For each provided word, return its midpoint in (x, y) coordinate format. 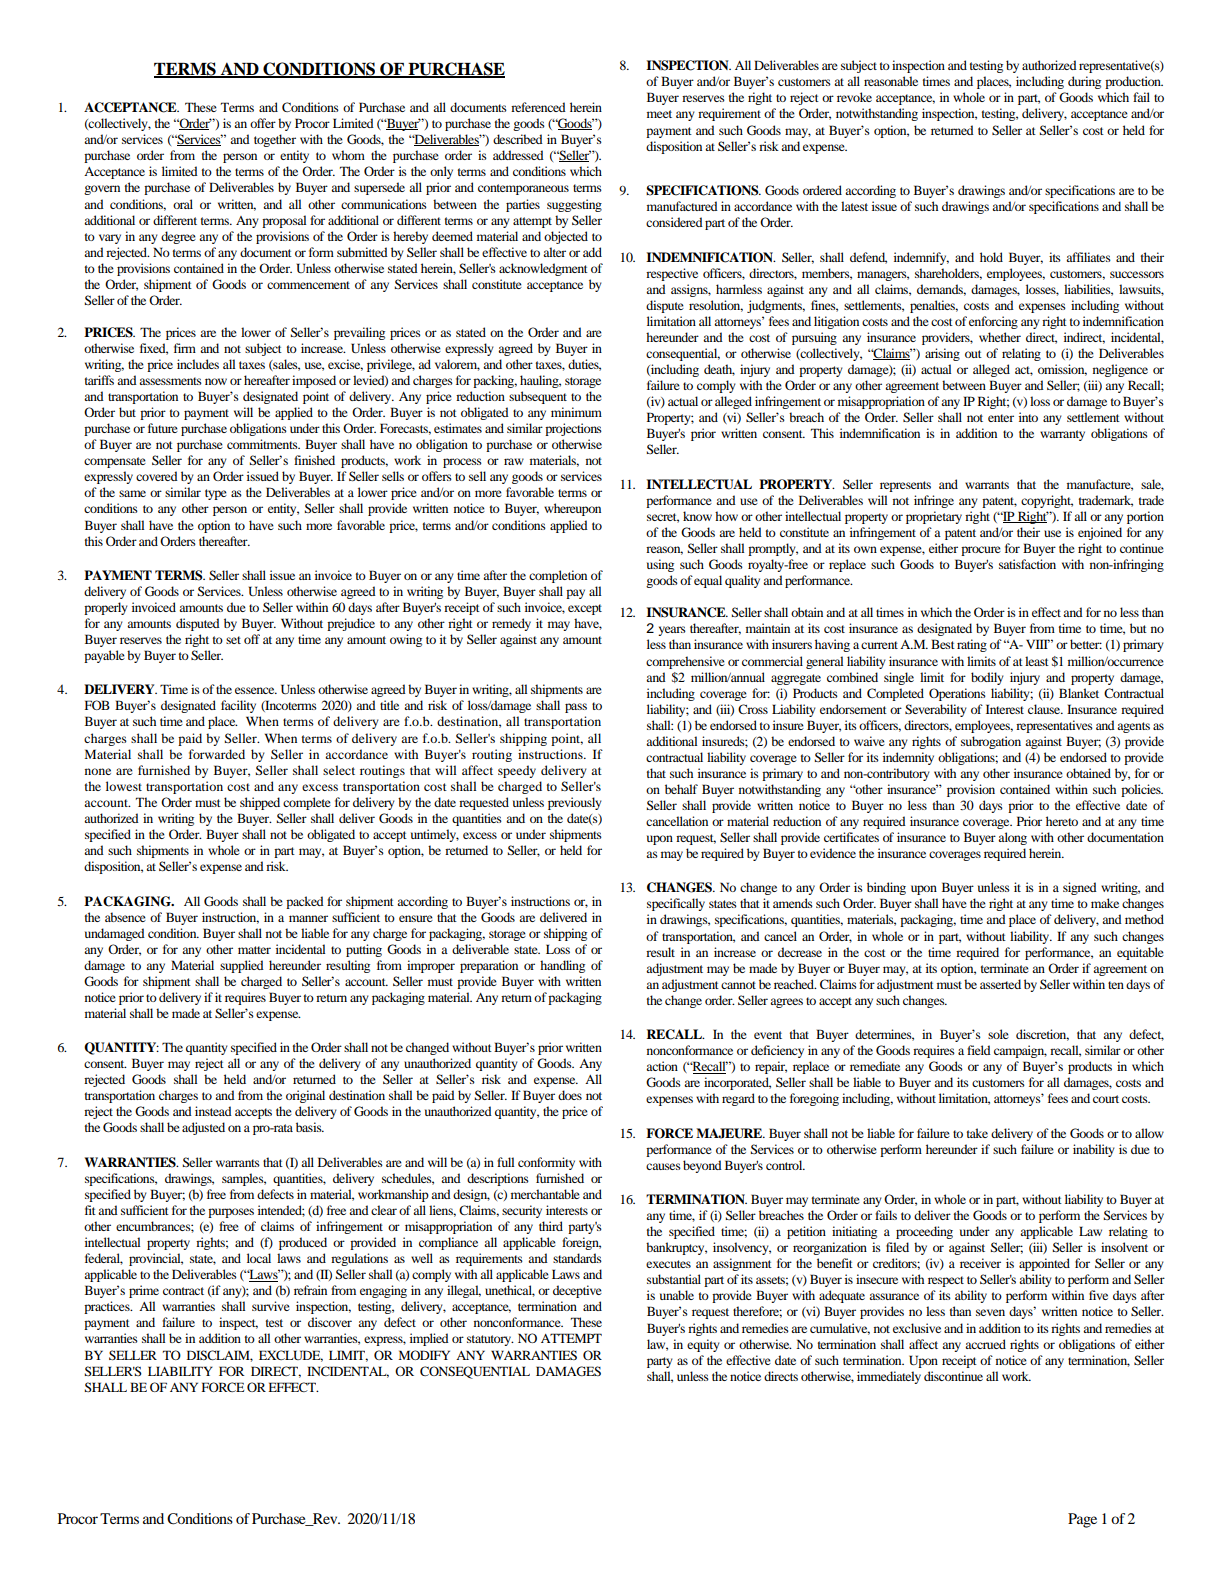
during (1084, 82)
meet (659, 114)
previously (575, 803)
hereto (1062, 821)
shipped (260, 803)
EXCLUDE (291, 1356)
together (275, 140)
